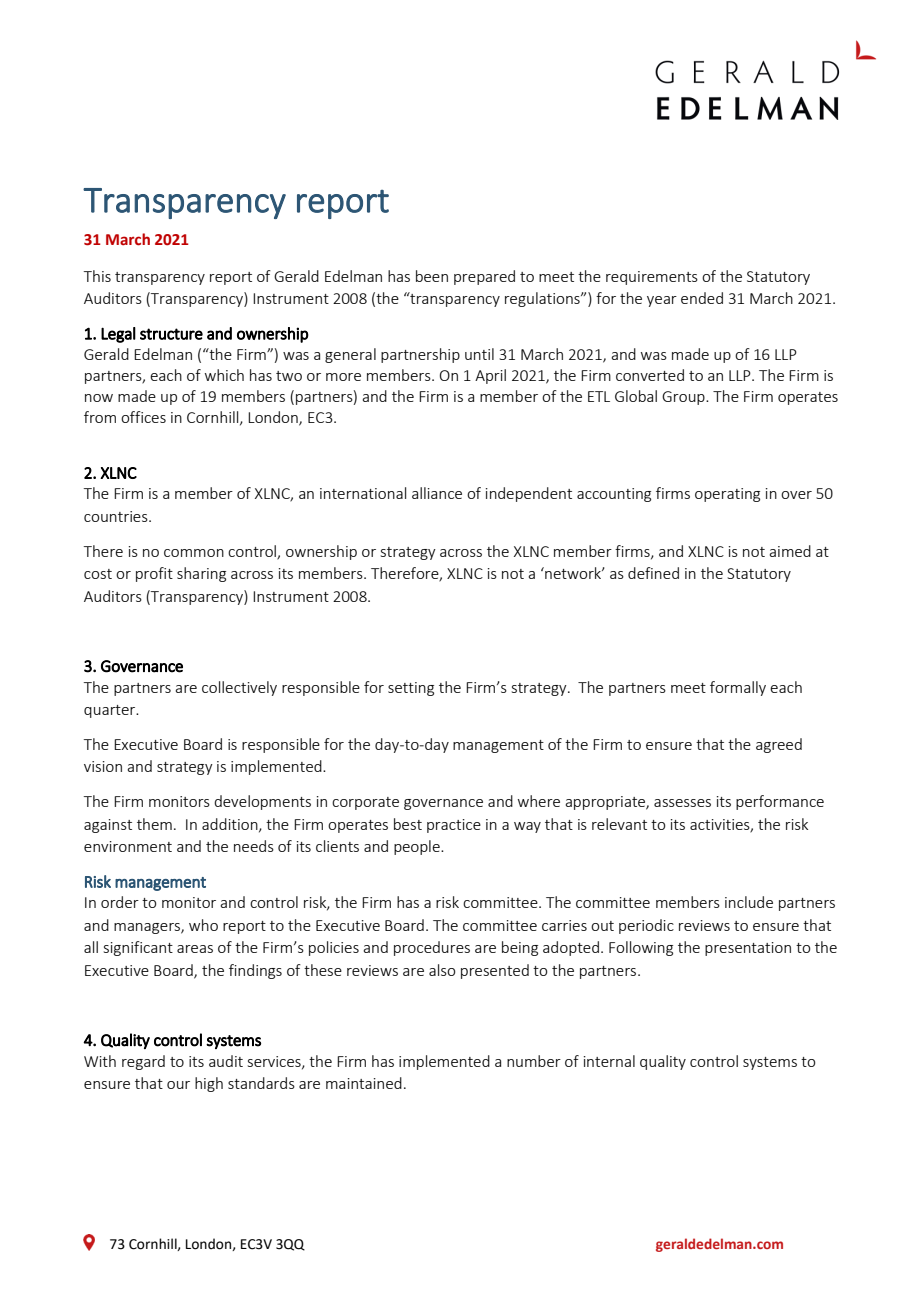 This screenshot has height=1308, width=924. What do you see at coordinates (702, 298) in the screenshot?
I see `ended` at bounding box center [702, 298].
